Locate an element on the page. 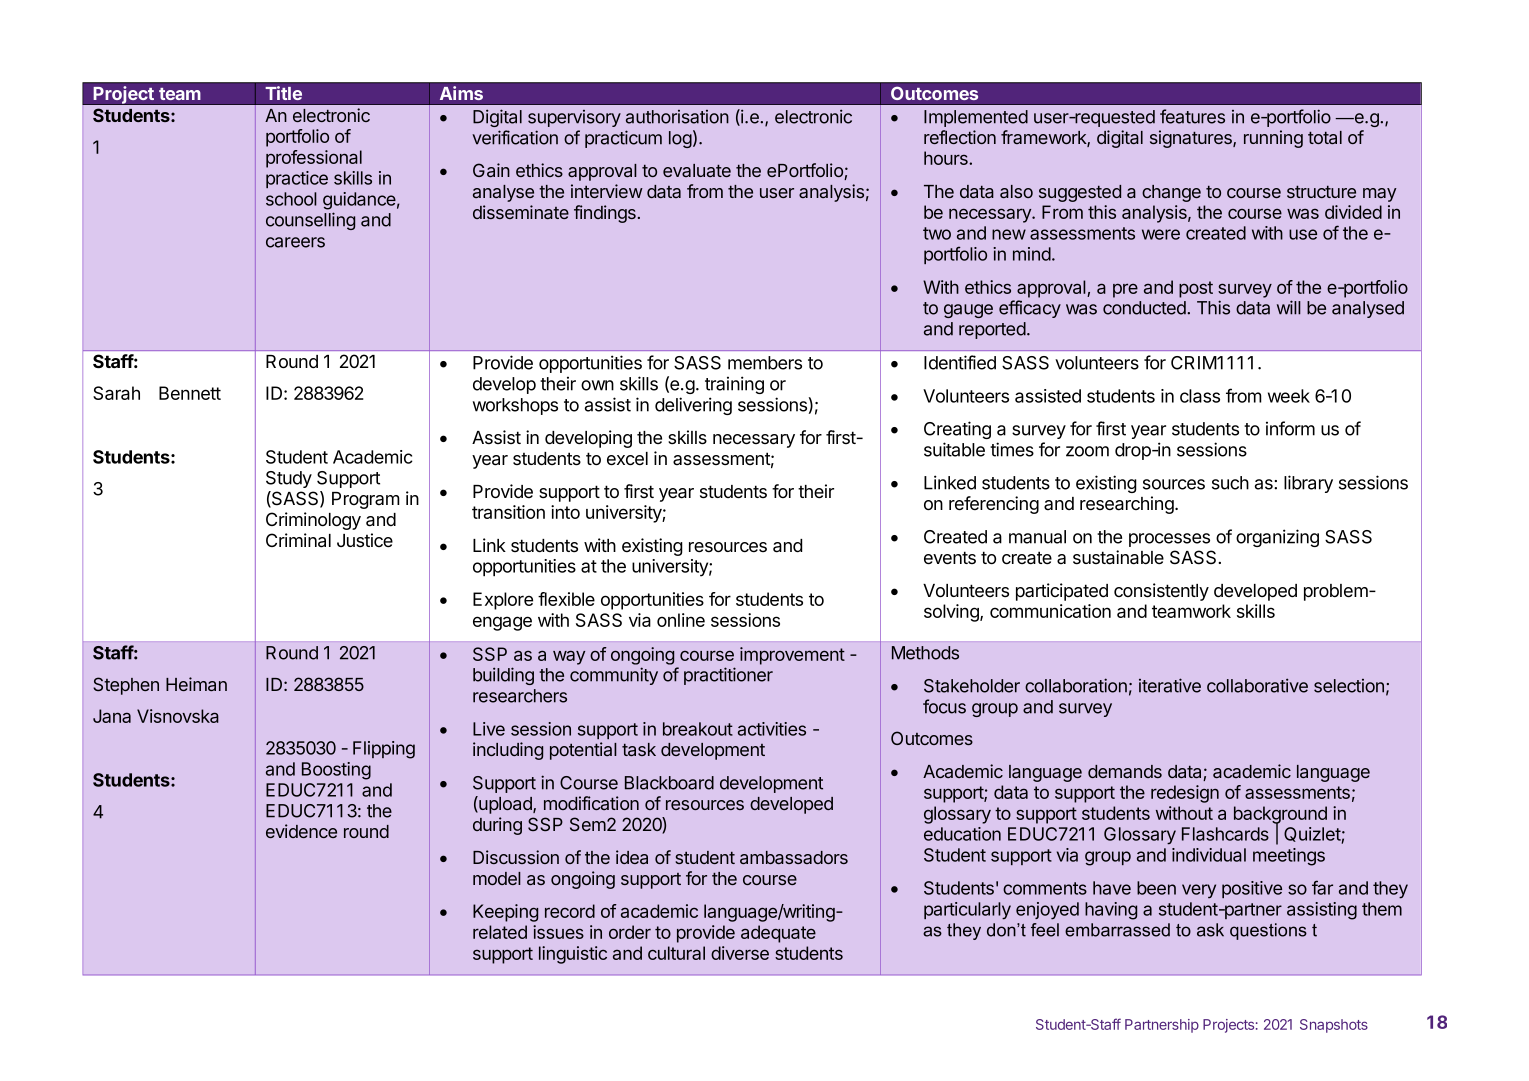 The height and width of the page is (1081, 1529). Bennett is located at coordinates (190, 393).
